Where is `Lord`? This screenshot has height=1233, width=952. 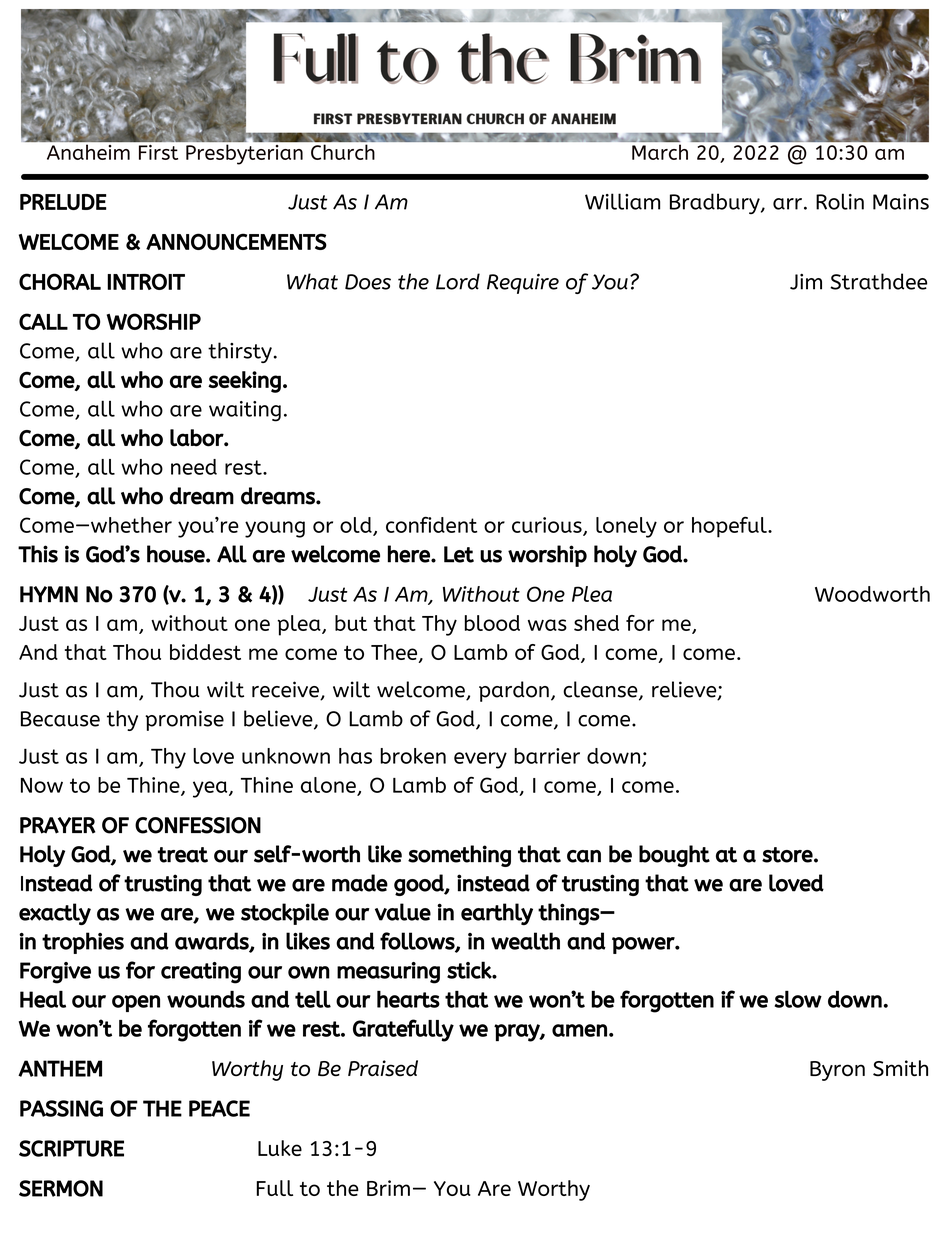
Lord is located at coordinates (458, 281).
